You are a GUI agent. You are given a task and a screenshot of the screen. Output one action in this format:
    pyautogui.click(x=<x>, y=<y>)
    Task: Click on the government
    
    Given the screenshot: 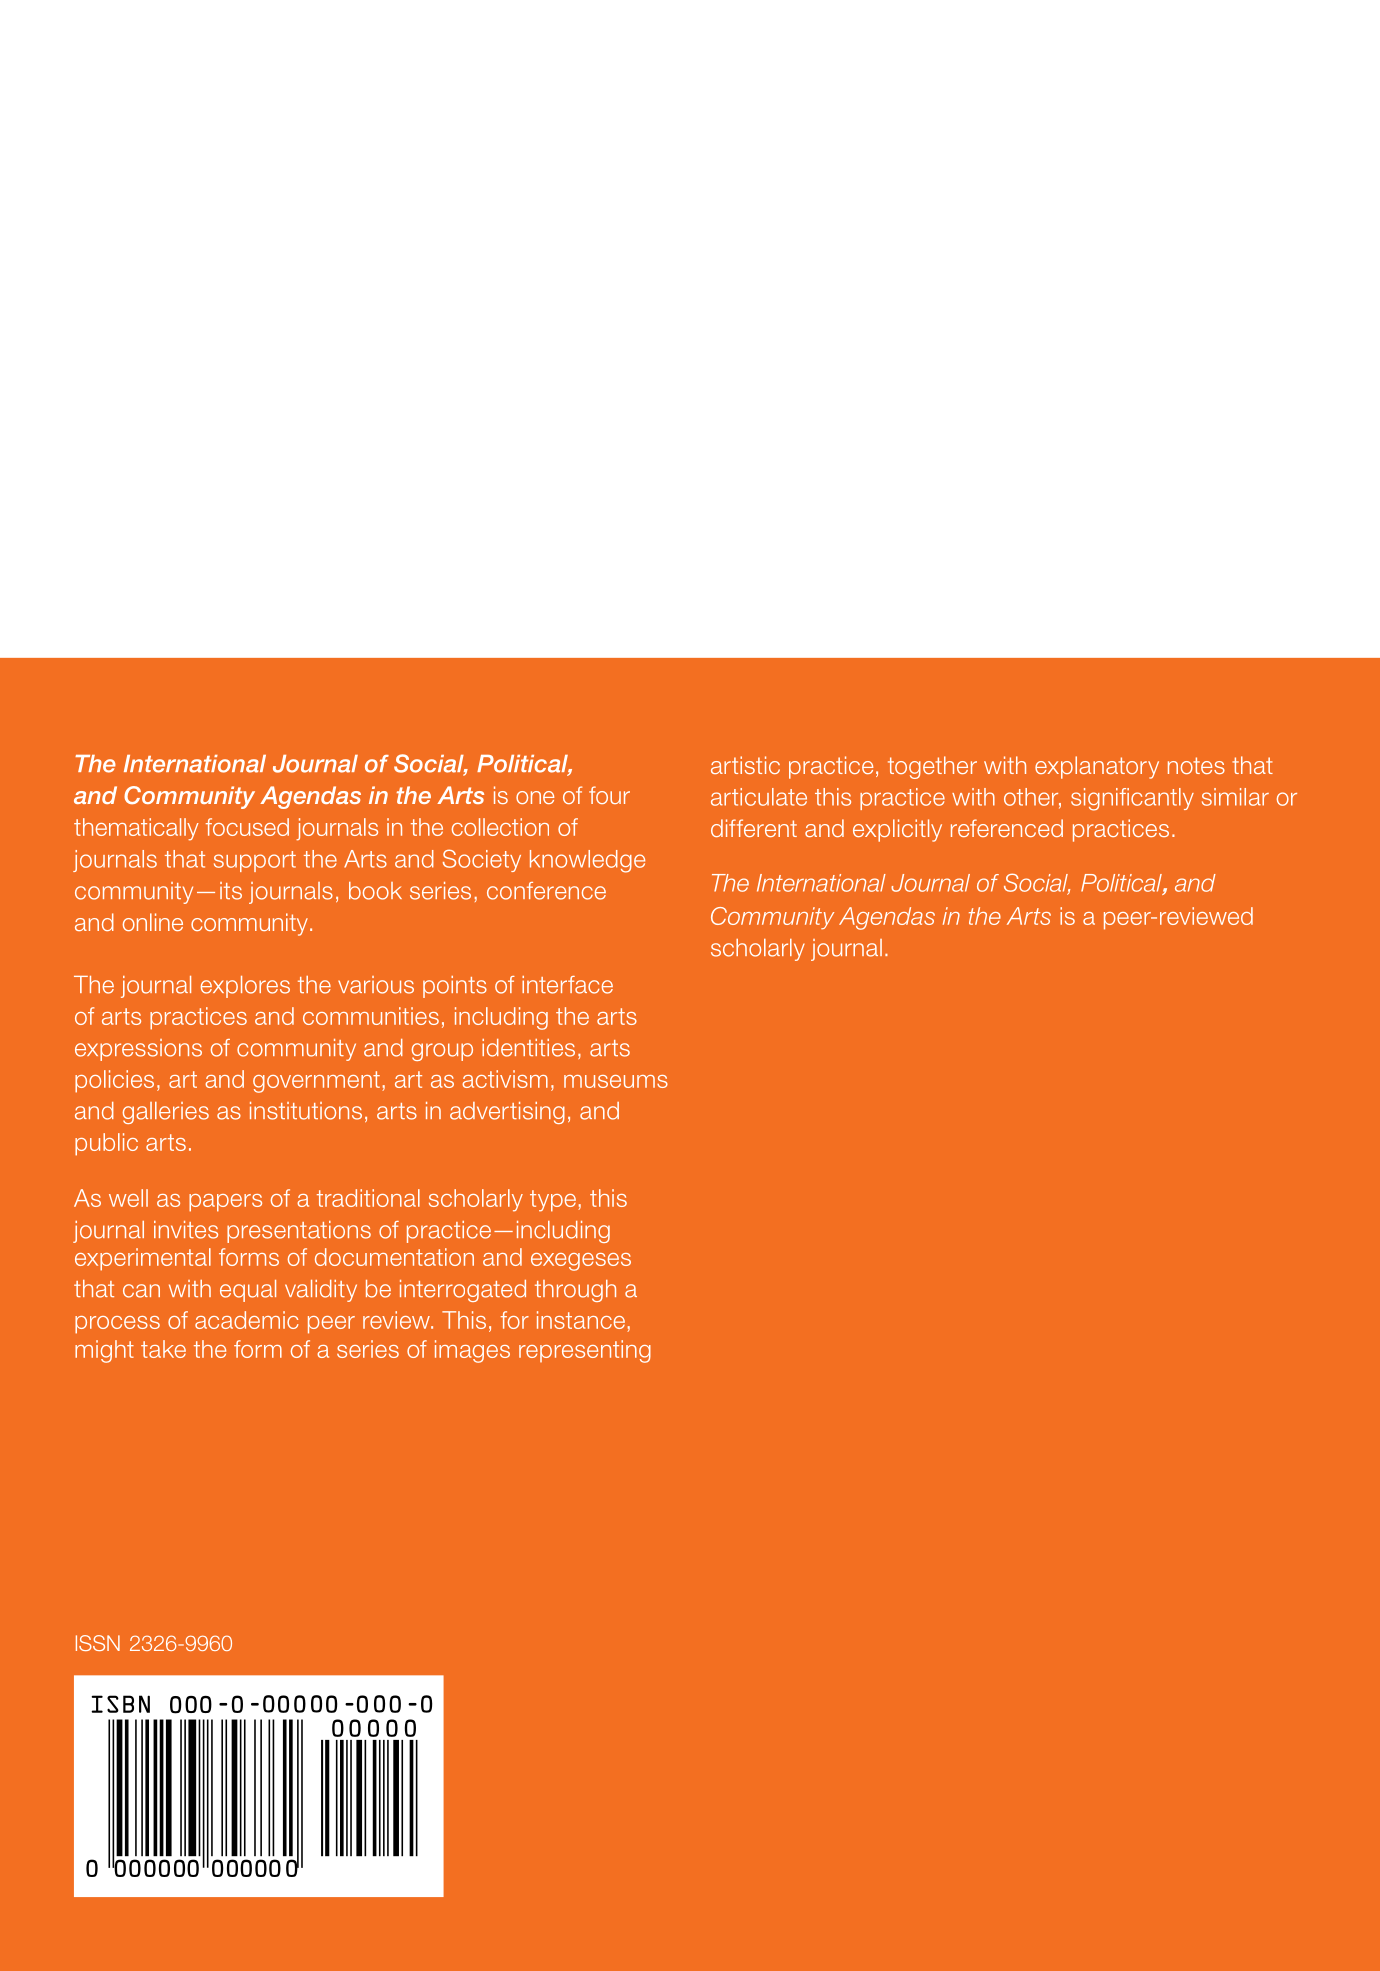 What is the action you would take?
    pyautogui.click(x=316, y=1082)
